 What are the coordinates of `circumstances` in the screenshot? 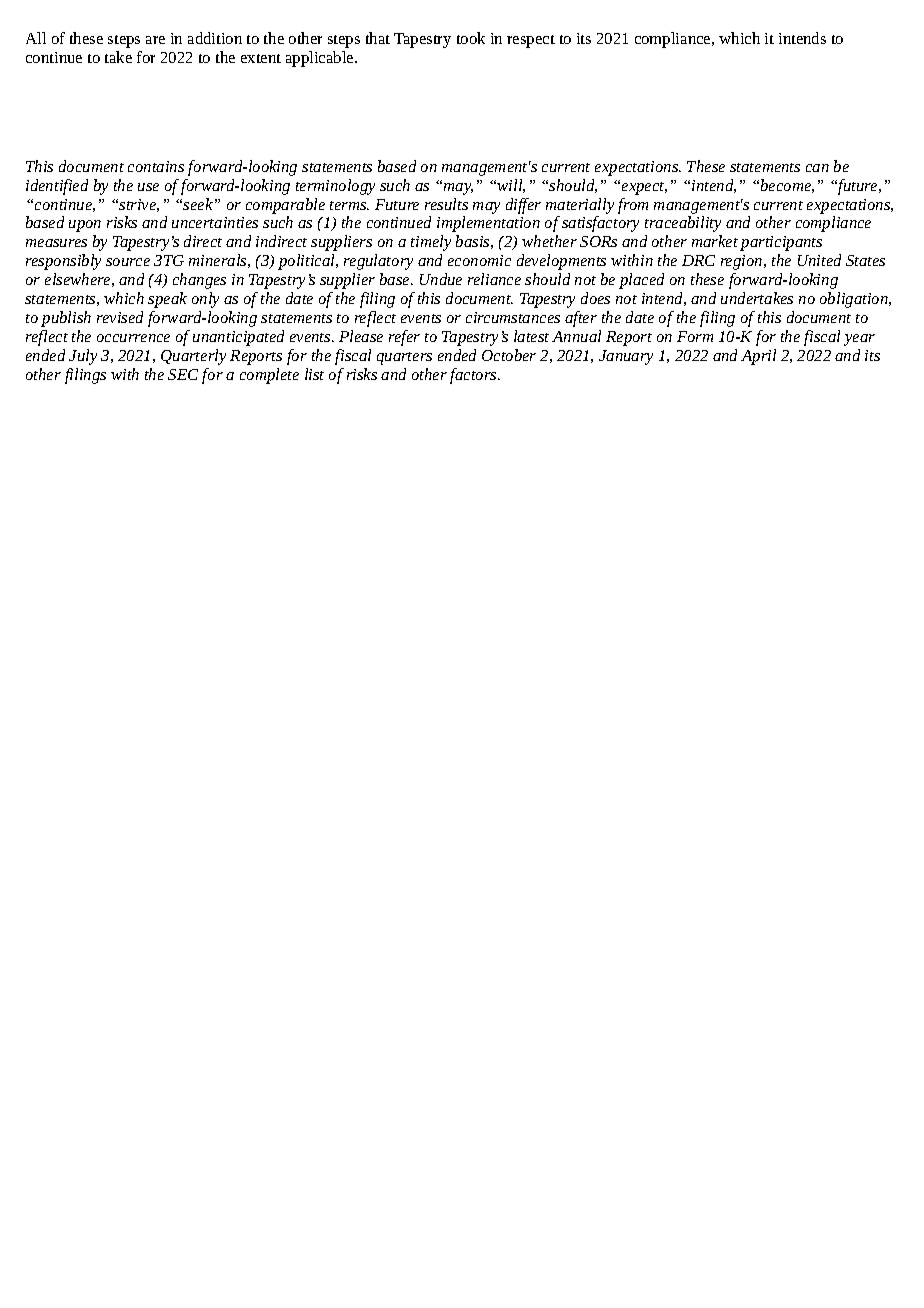 It's located at (513, 317).
